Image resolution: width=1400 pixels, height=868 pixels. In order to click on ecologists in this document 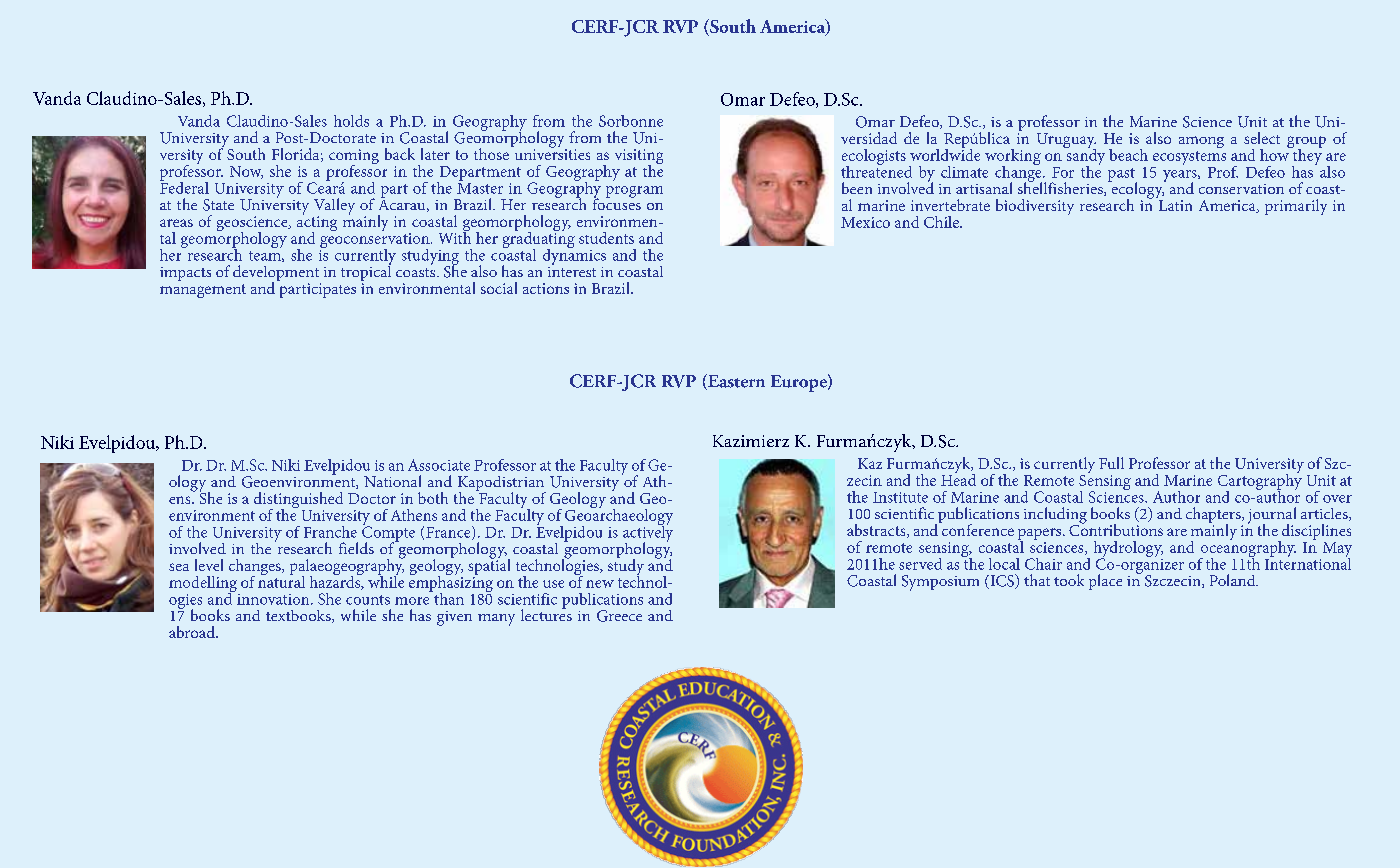, I will do `click(874, 158)`.
